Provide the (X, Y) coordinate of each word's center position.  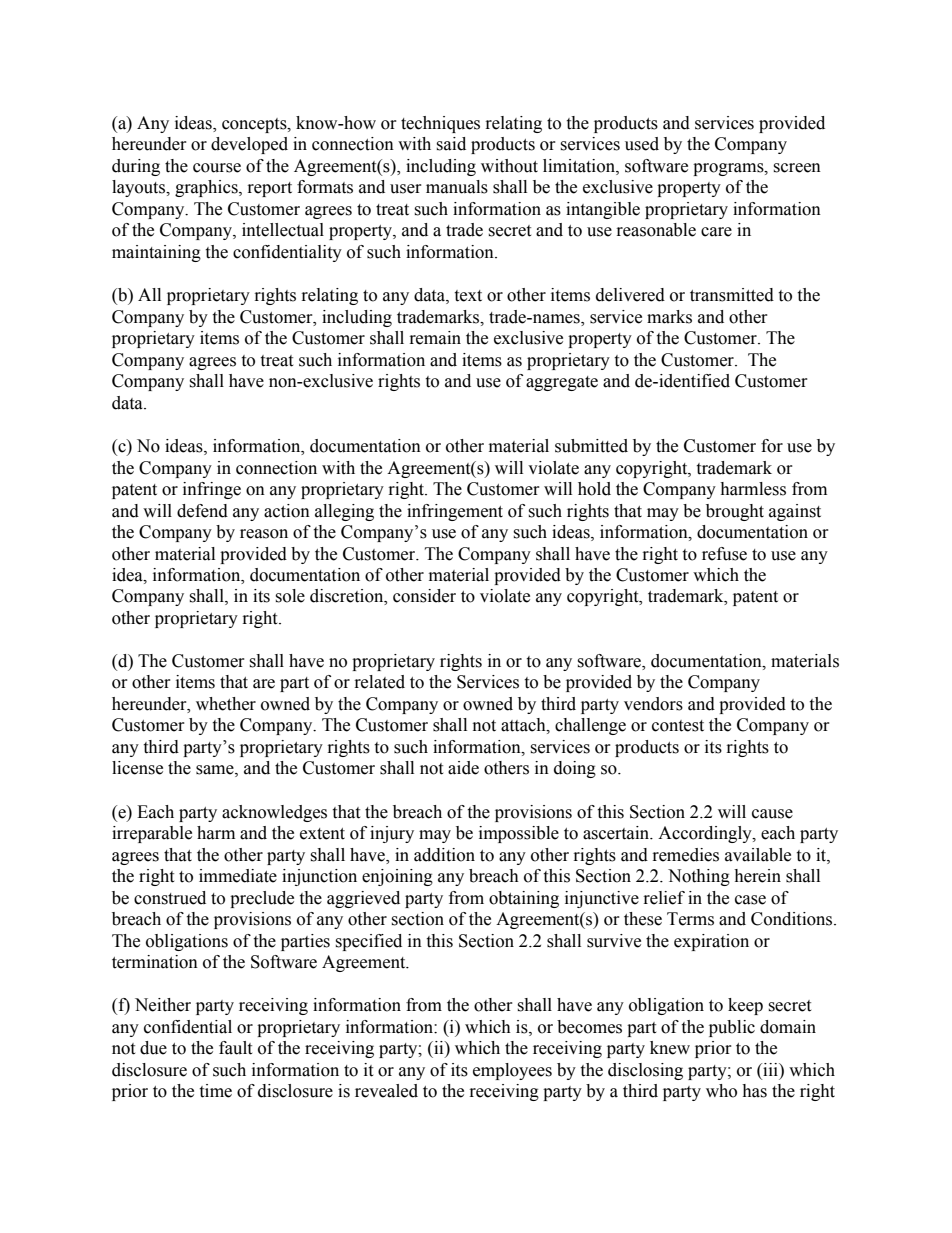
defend (202, 511)
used (642, 144)
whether (226, 704)
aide (463, 768)
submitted (591, 446)
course (217, 168)
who (721, 1091)
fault (235, 1048)
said (451, 144)
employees (512, 1071)
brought (735, 512)
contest (678, 726)
